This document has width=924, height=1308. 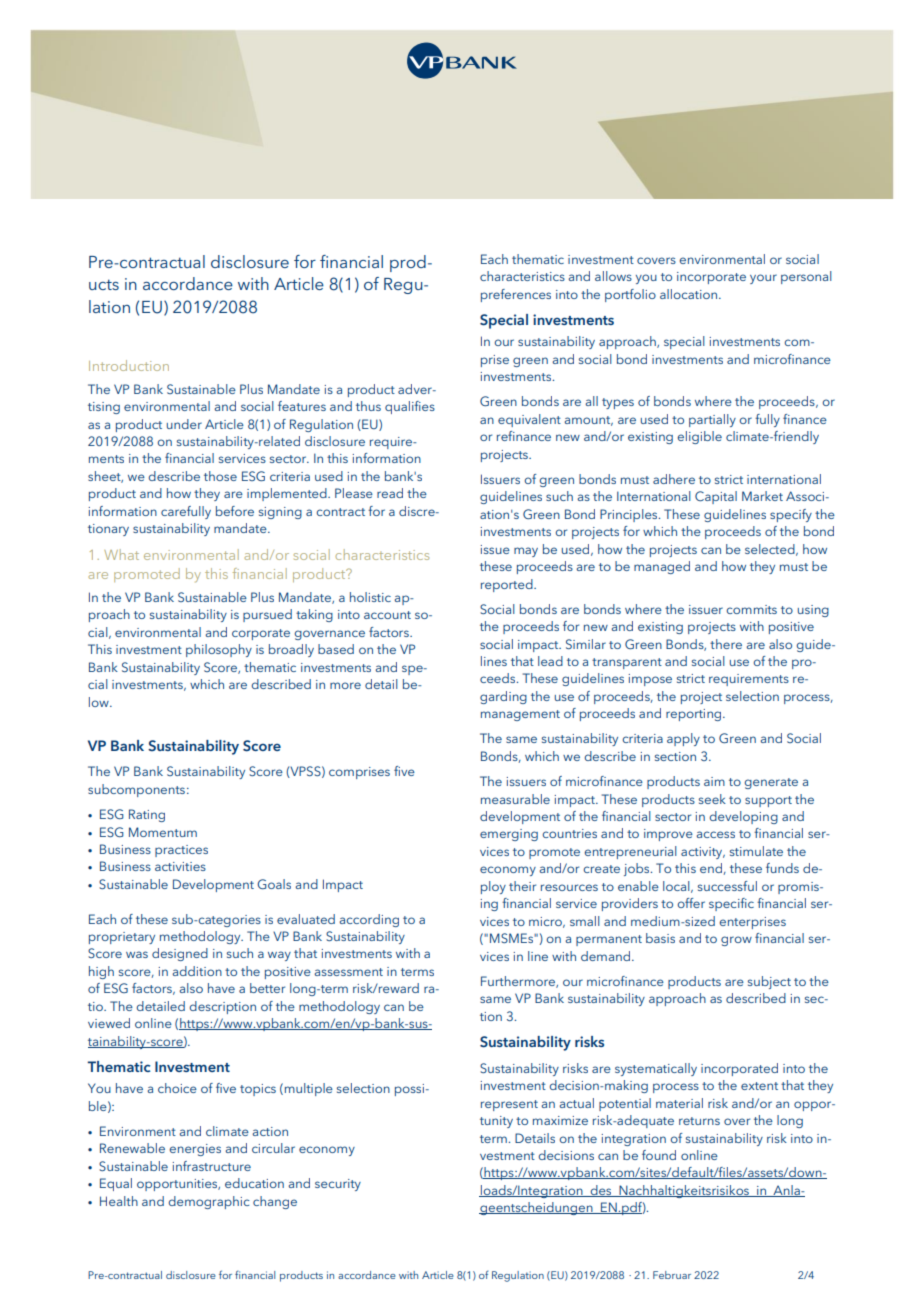 What do you see at coordinates (763, 279) in the document?
I see `your` at bounding box center [763, 279].
